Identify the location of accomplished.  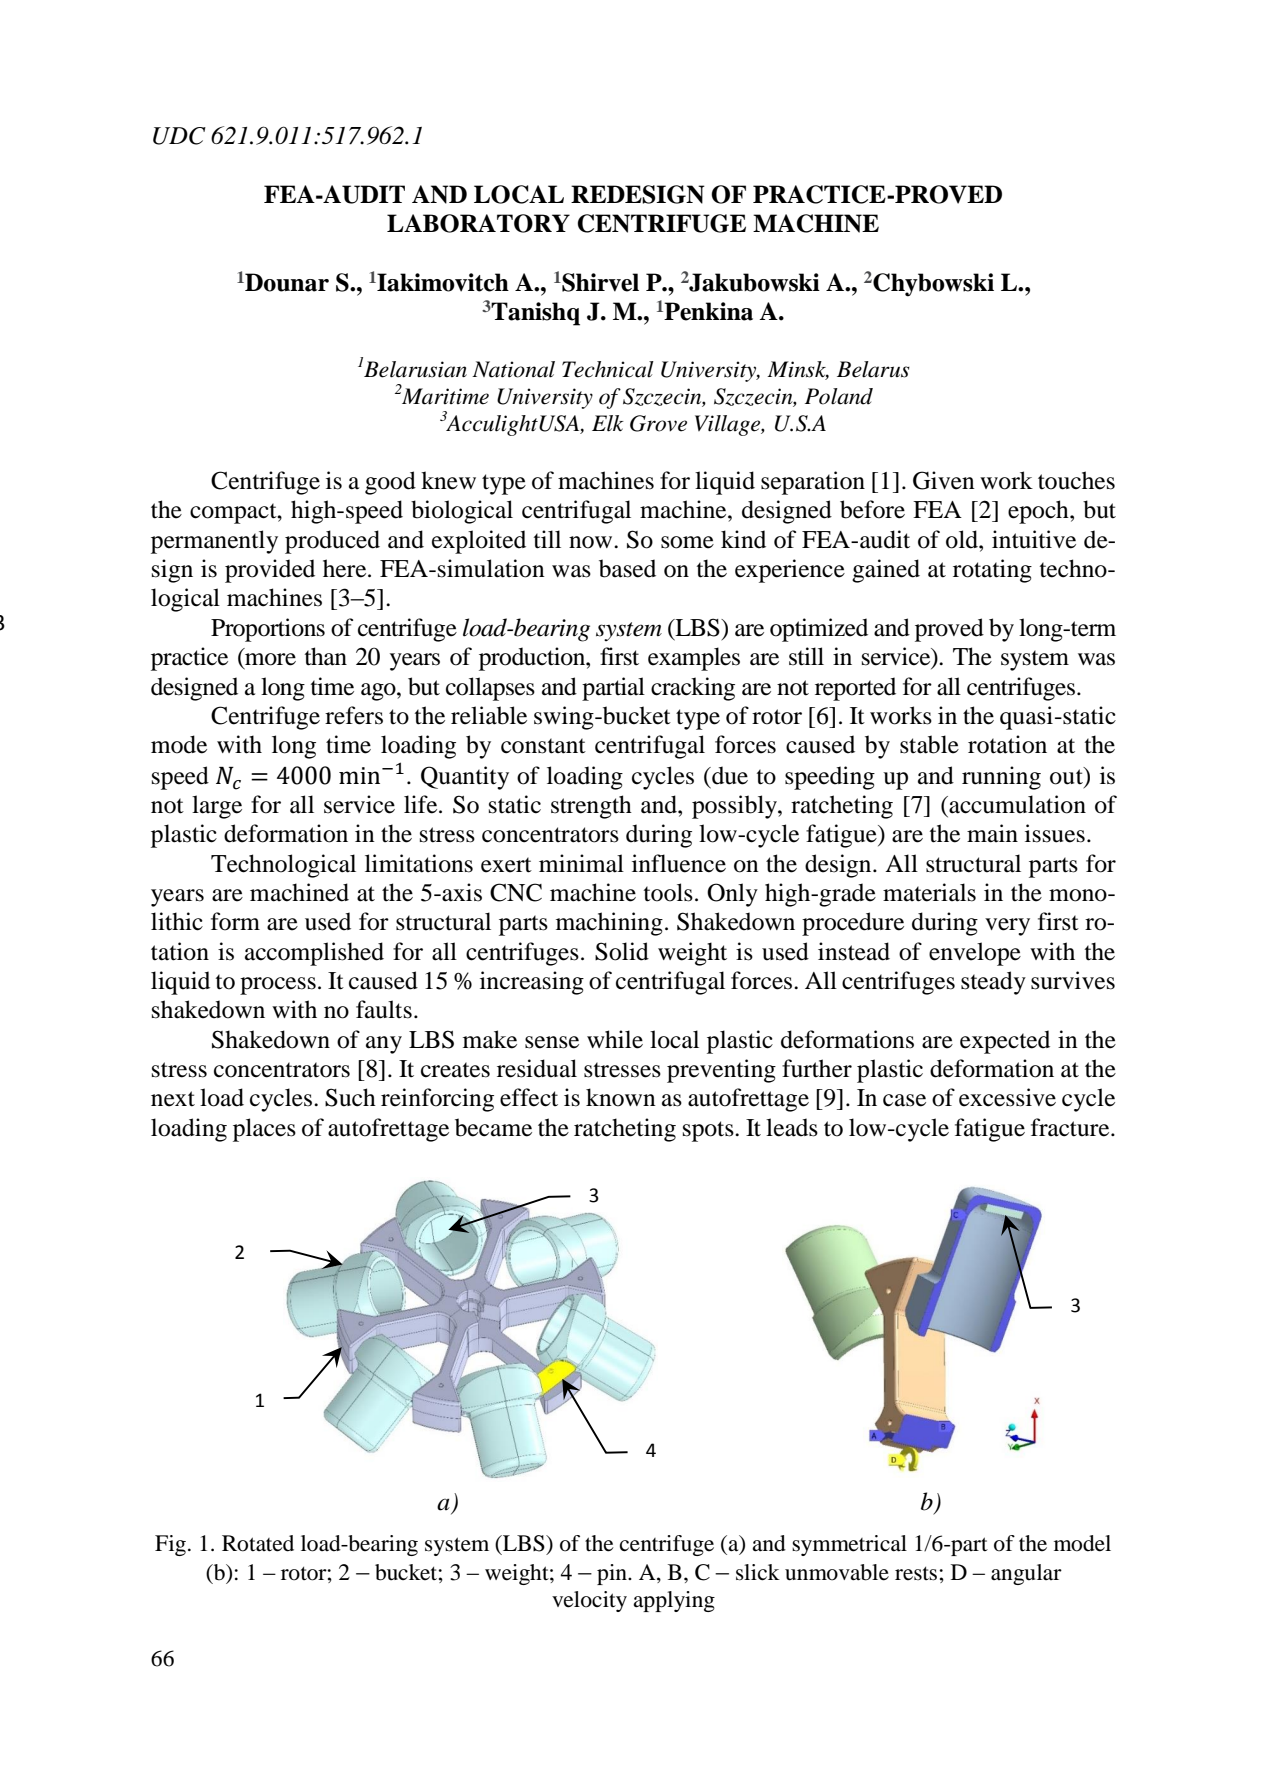
(314, 954).
